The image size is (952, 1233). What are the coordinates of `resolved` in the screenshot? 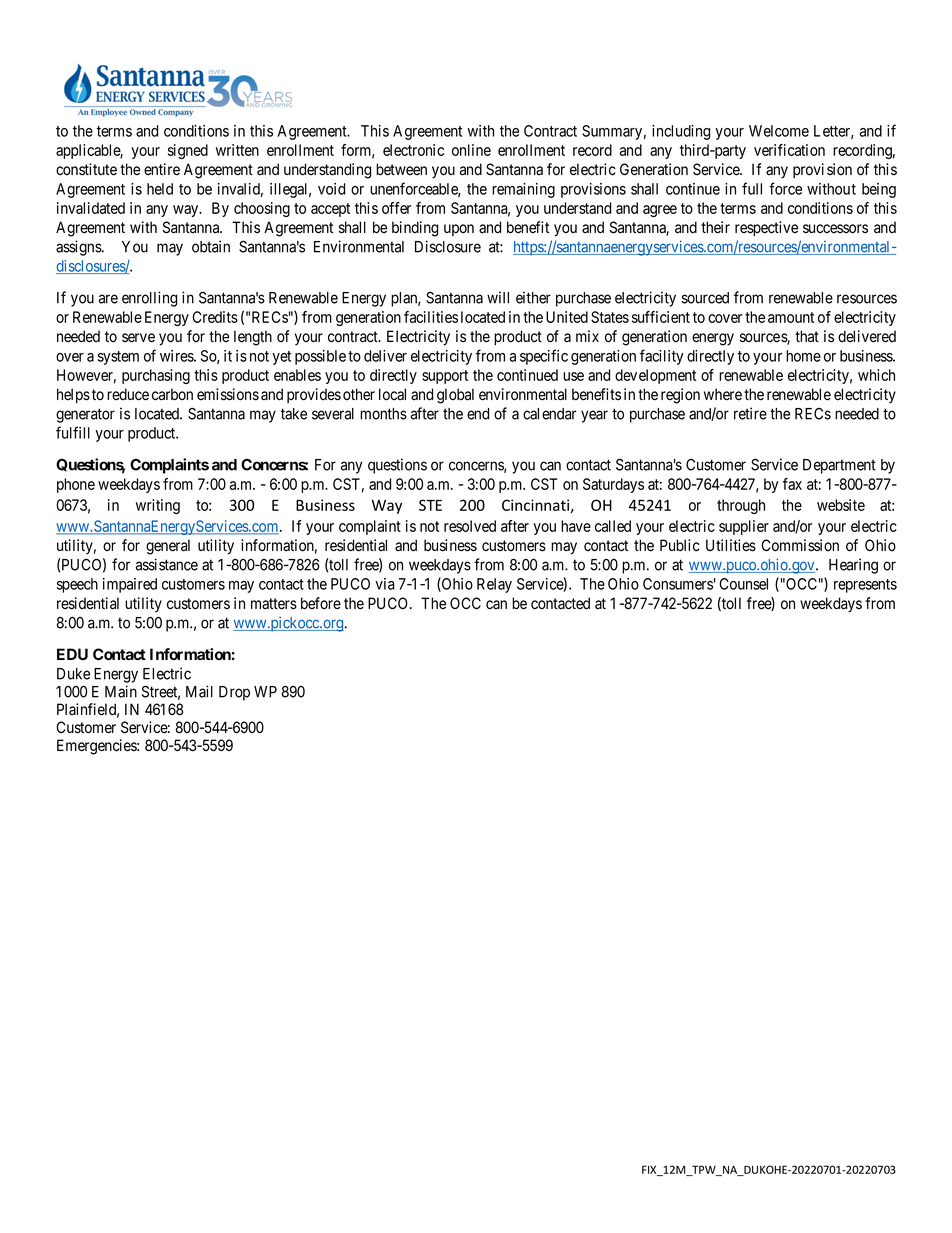 It's located at (470, 526).
